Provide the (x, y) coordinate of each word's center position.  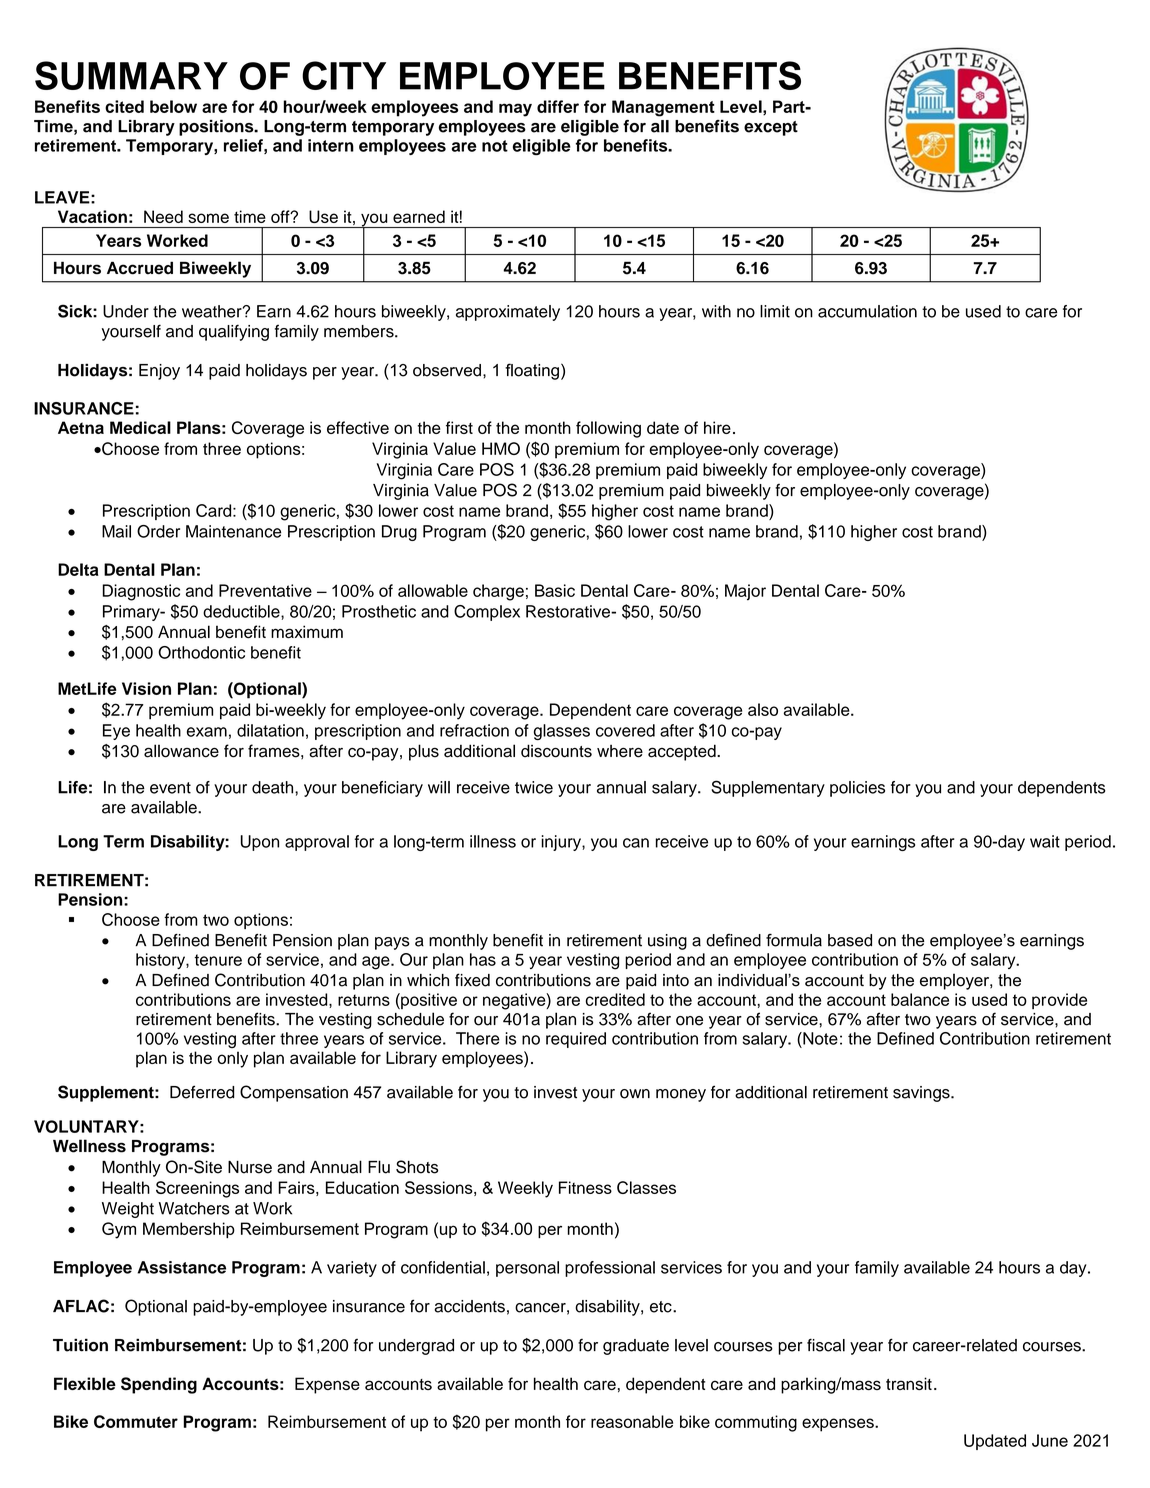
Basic (555, 590)
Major (745, 592)
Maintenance (233, 531)
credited (615, 999)
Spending (159, 1385)
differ (558, 106)
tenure (218, 960)
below (173, 106)
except (771, 128)
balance (920, 999)
